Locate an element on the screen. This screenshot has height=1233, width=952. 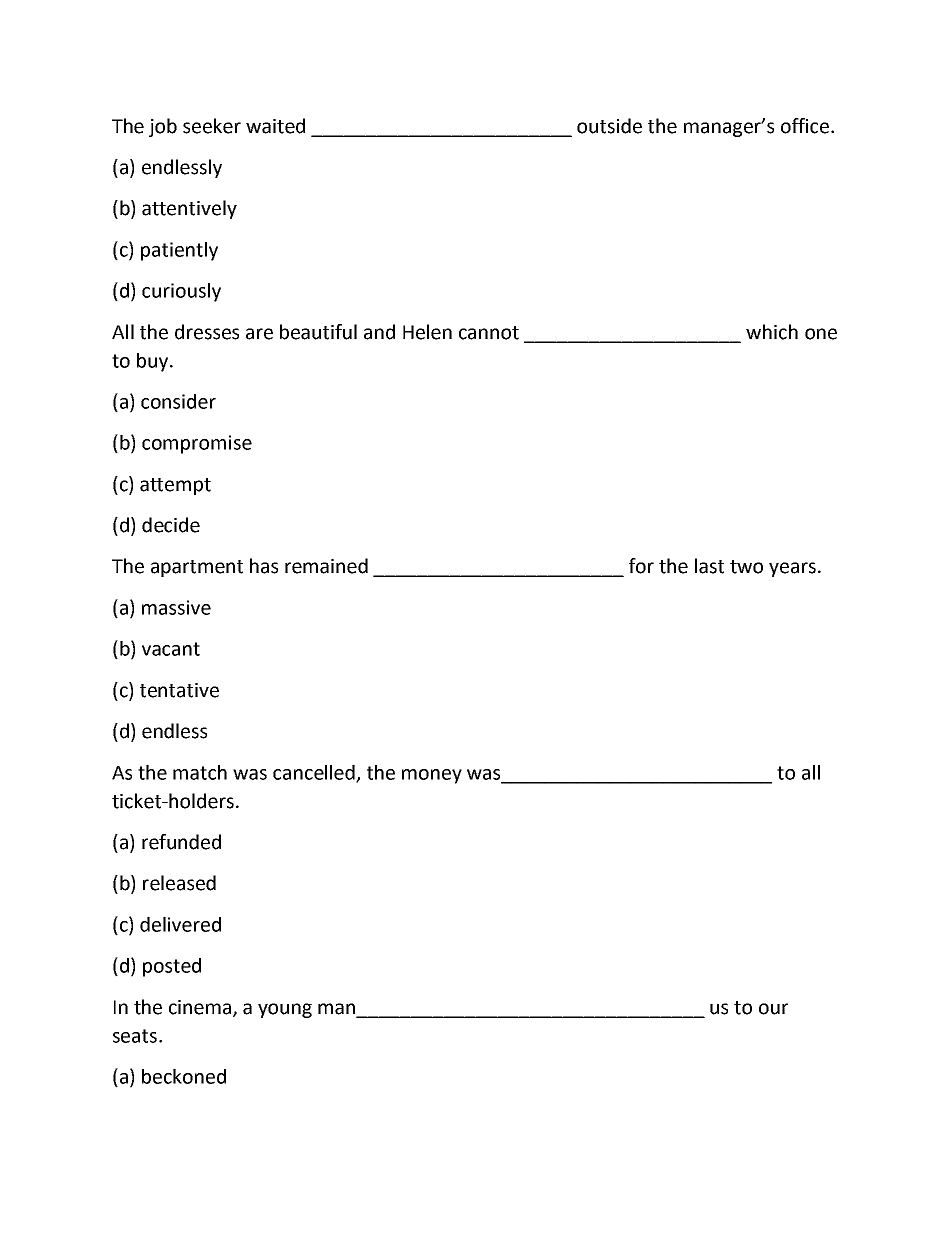
seeker is located at coordinates (212, 126).
